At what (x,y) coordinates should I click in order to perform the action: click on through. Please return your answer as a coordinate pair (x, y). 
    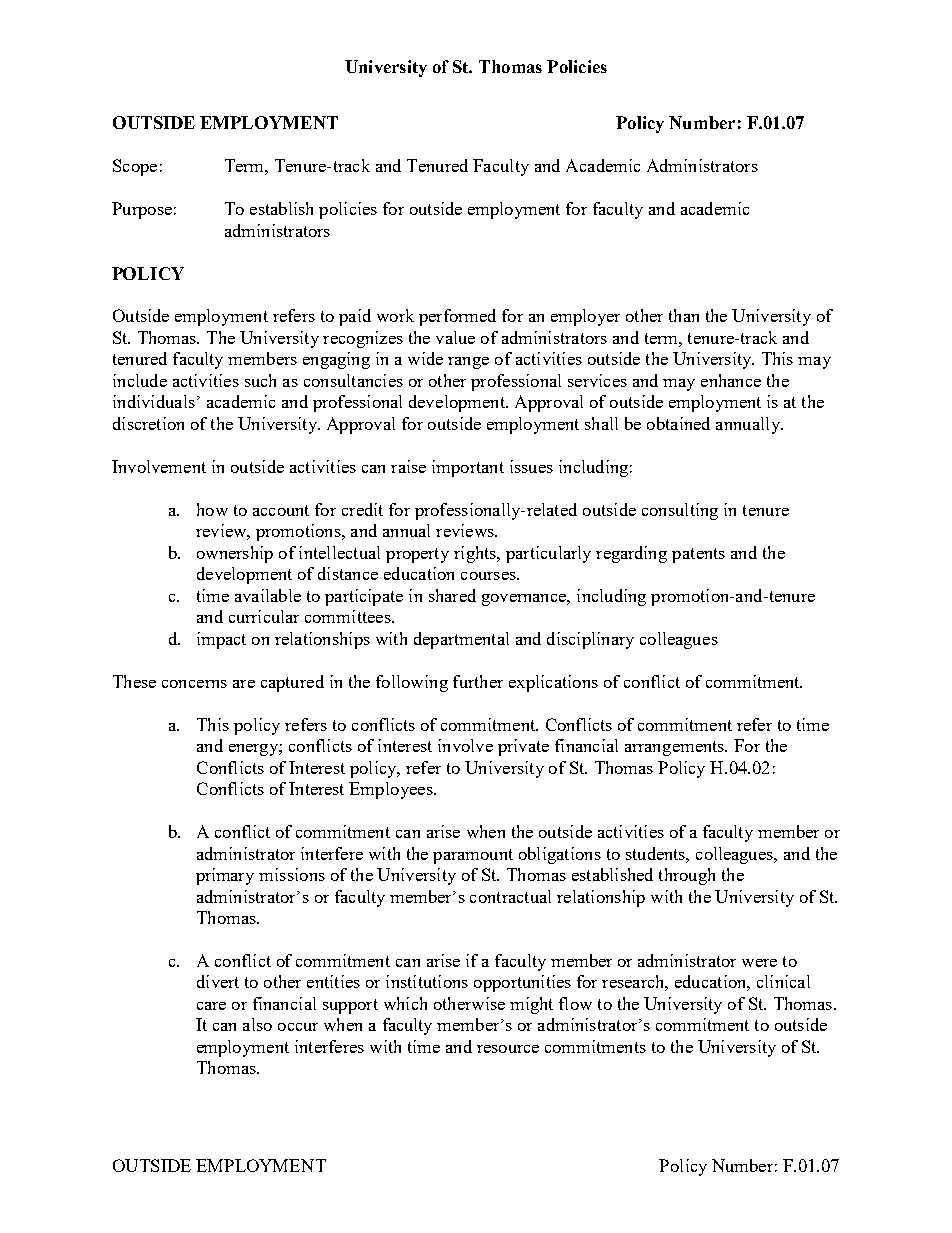
    Looking at the image, I should click on (687, 876).
